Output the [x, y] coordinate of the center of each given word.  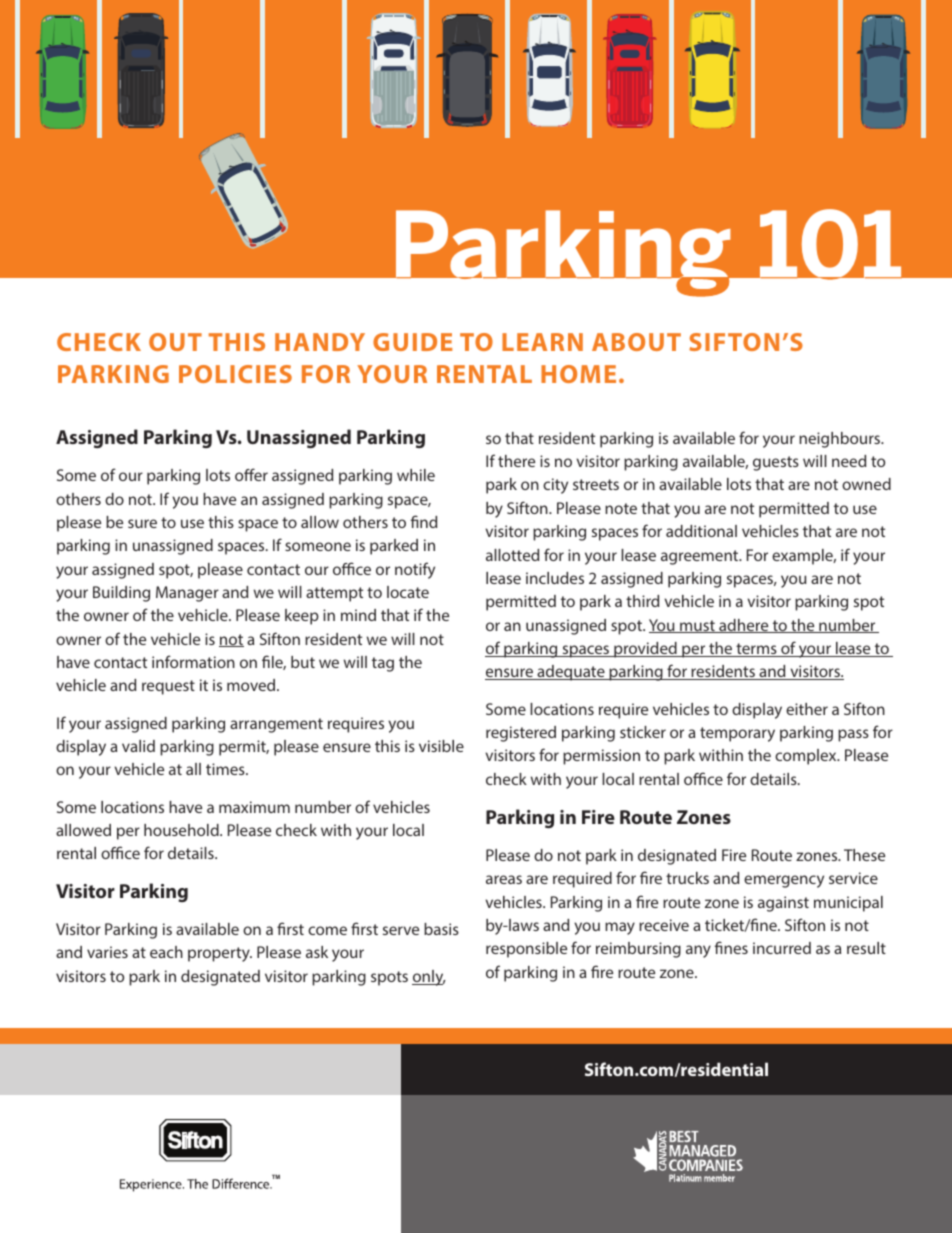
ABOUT [636, 342]
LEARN [542, 342]
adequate [571, 673]
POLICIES [235, 374]
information [193, 661]
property [220, 954]
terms [756, 650]
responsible [526, 950]
